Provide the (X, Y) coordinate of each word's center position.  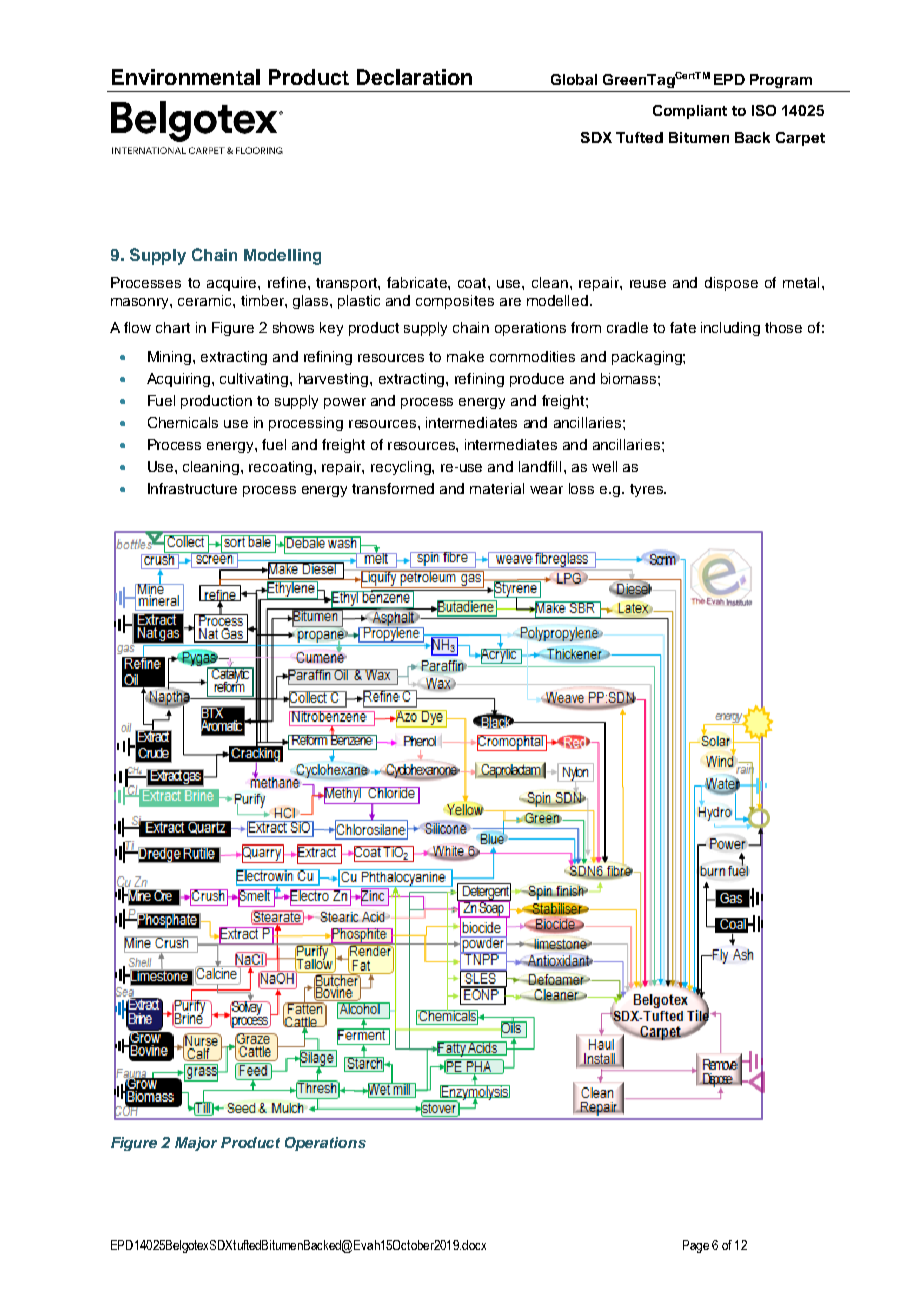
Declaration (414, 77)
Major (196, 1144)
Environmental (186, 77)
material (497, 488)
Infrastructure (192, 488)
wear (546, 490)
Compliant (690, 112)
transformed (393, 488)
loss (581, 488)
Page (696, 1246)
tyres (647, 490)
